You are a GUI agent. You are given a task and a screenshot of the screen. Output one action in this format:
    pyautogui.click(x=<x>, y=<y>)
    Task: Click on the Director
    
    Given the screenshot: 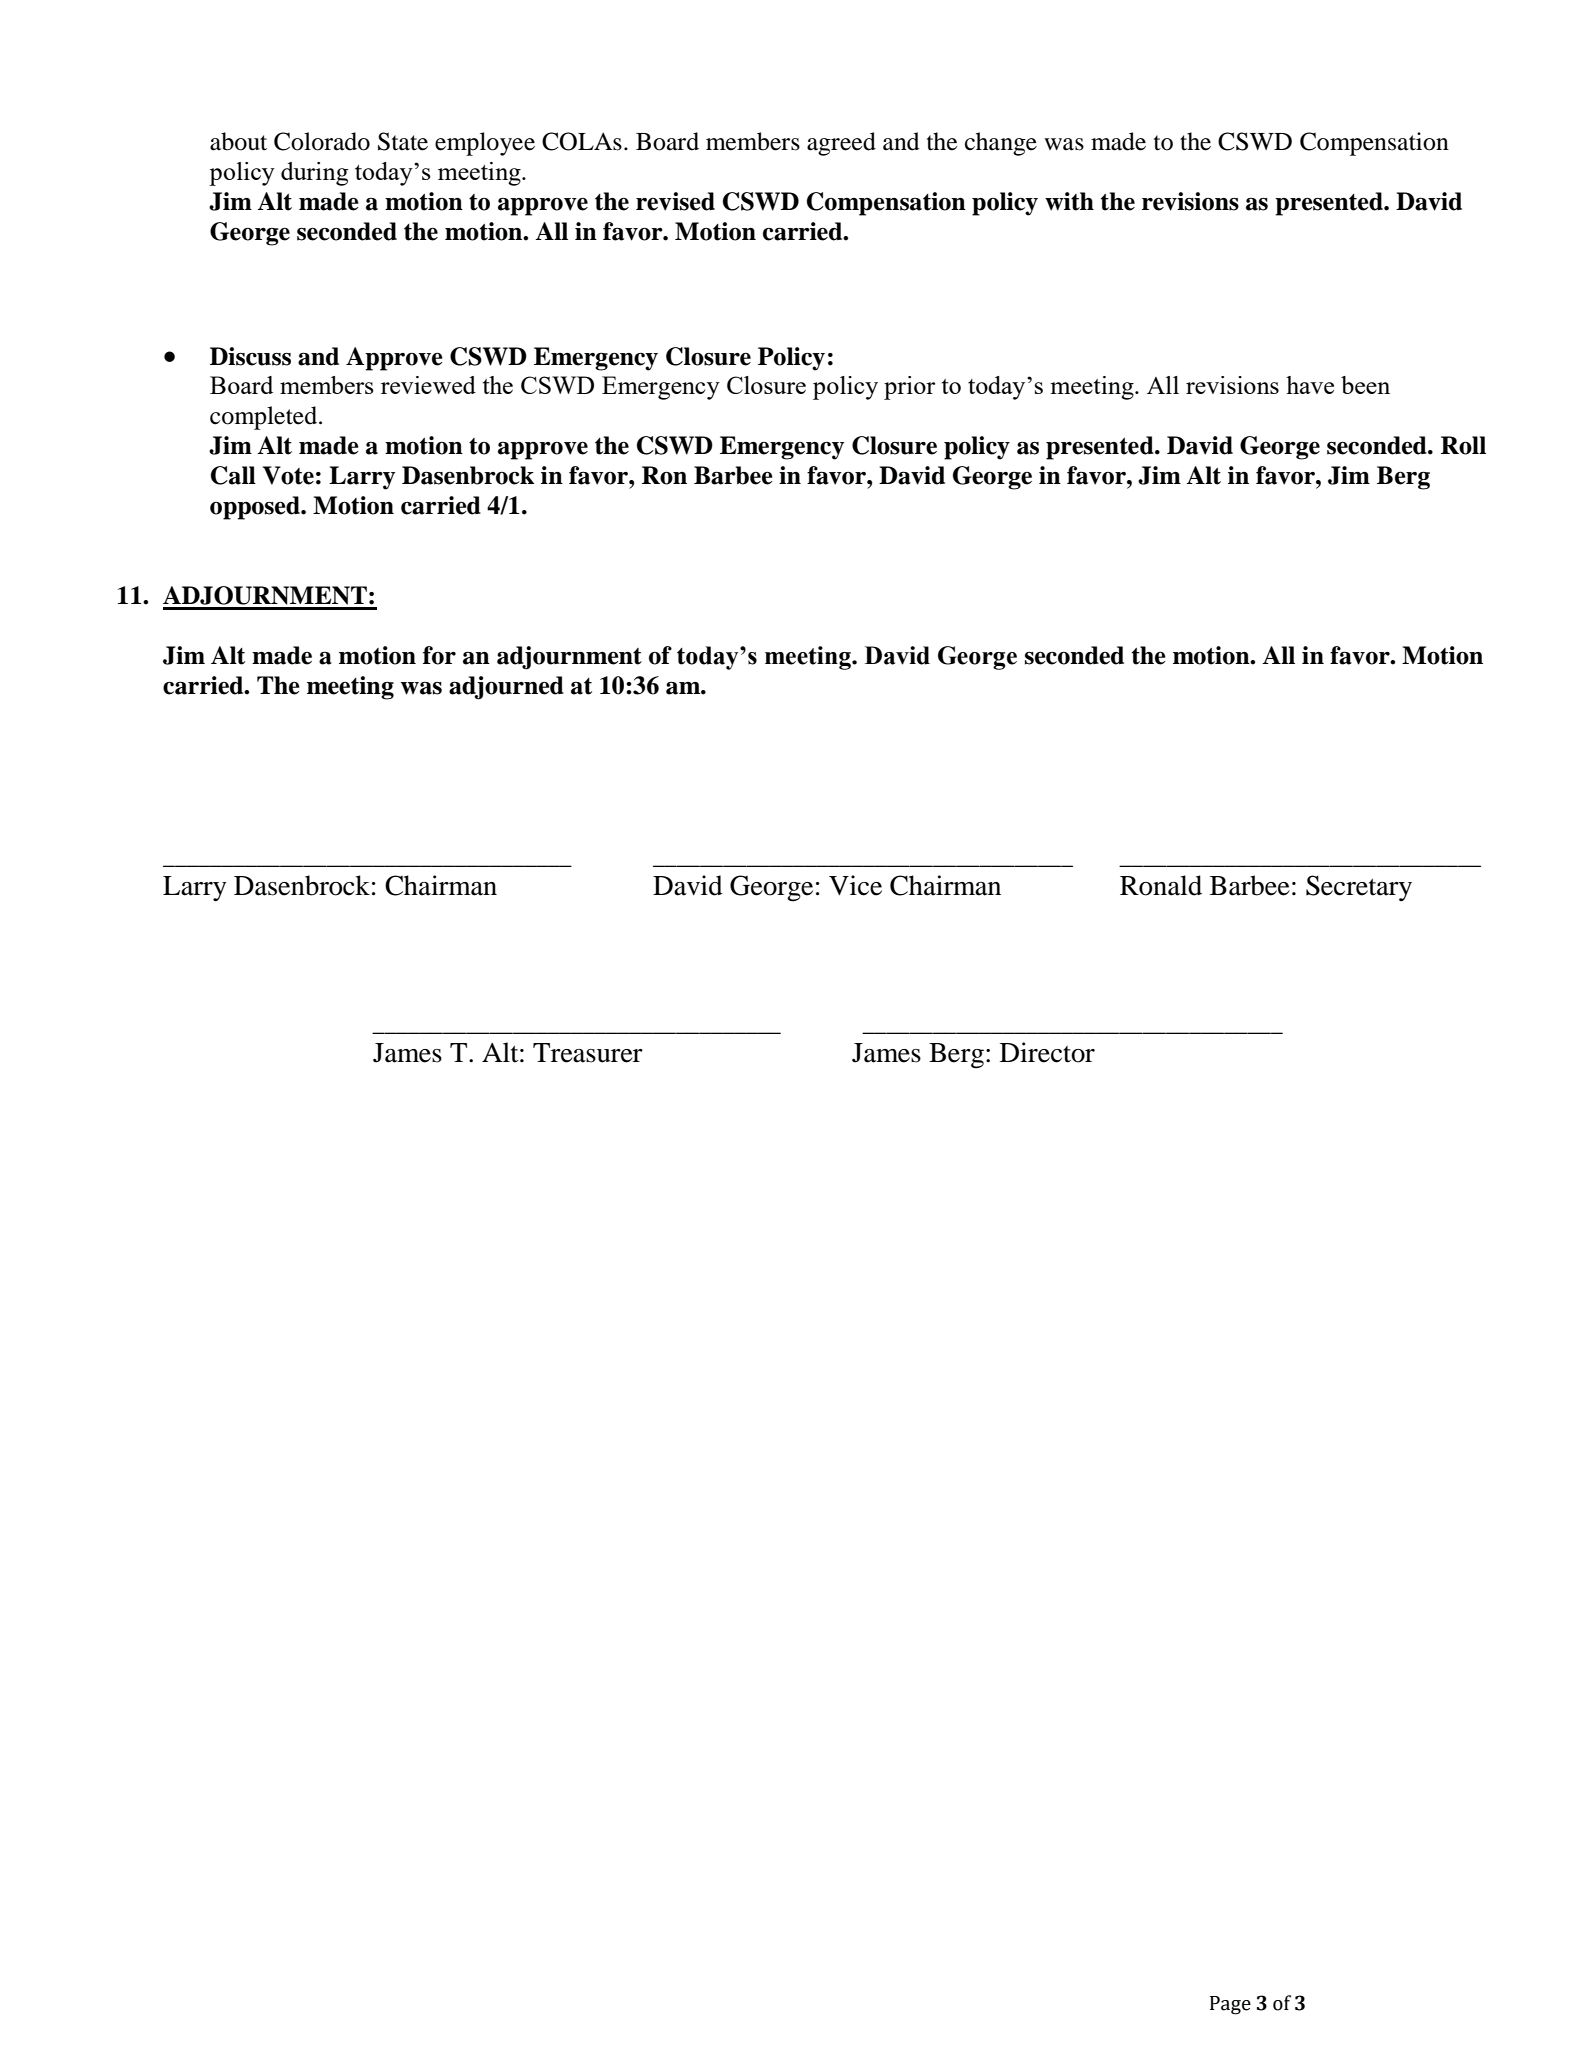 What is the action you would take?
    pyautogui.click(x=1047, y=1052)
